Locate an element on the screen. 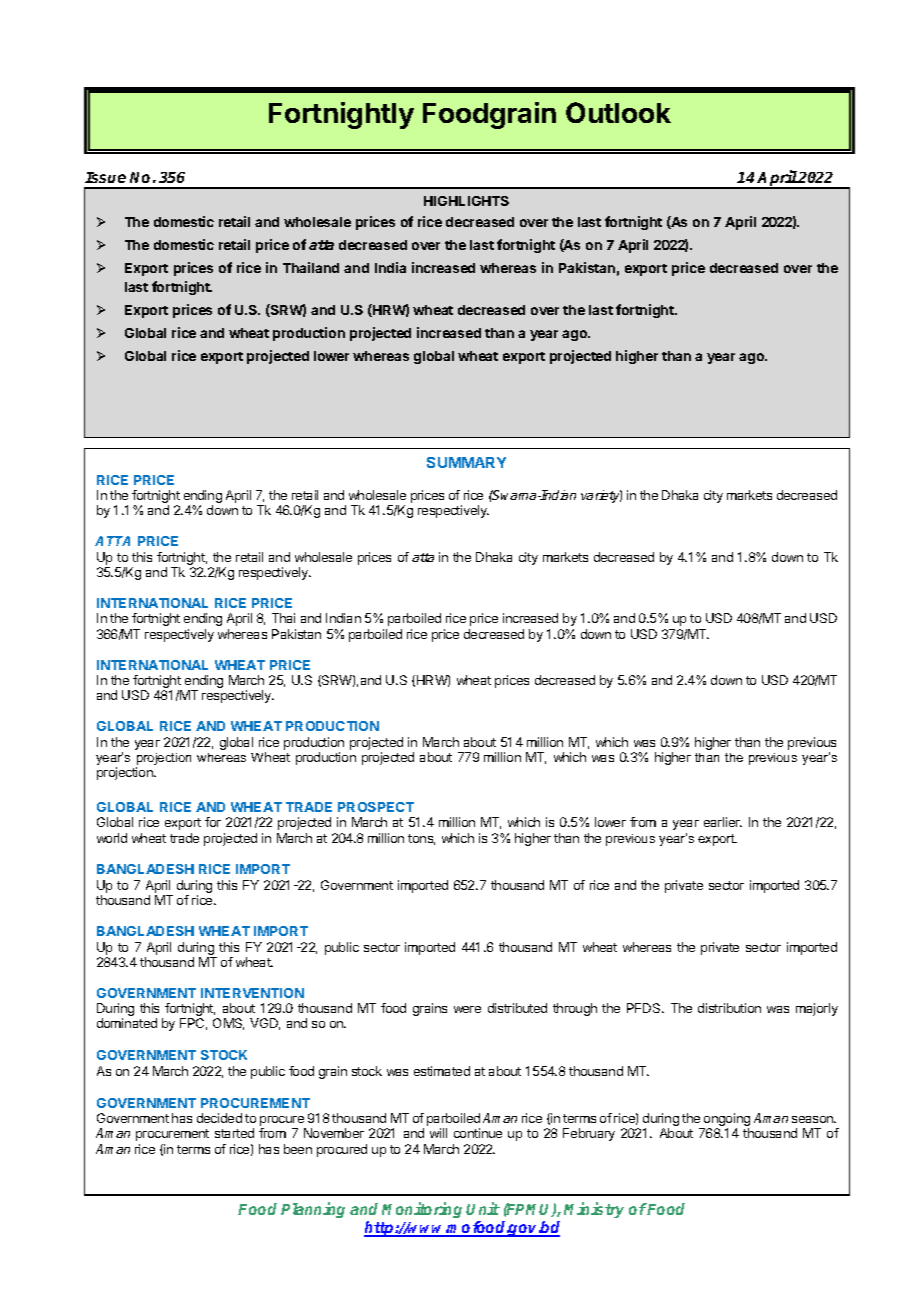  Unit is located at coordinates (483, 1208).
